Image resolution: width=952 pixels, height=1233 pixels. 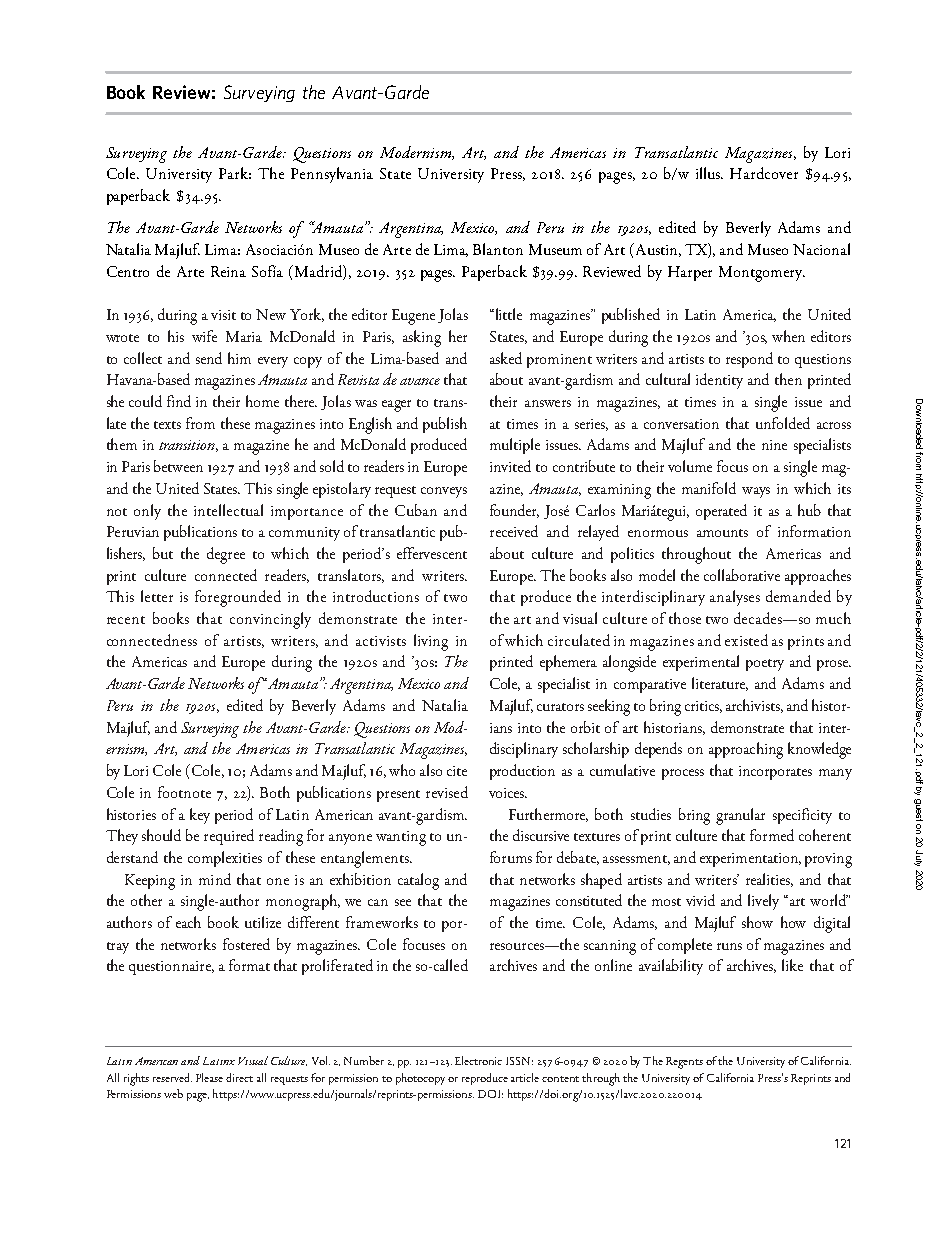 I want to click on Hardcover, so click(x=764, y=173).
